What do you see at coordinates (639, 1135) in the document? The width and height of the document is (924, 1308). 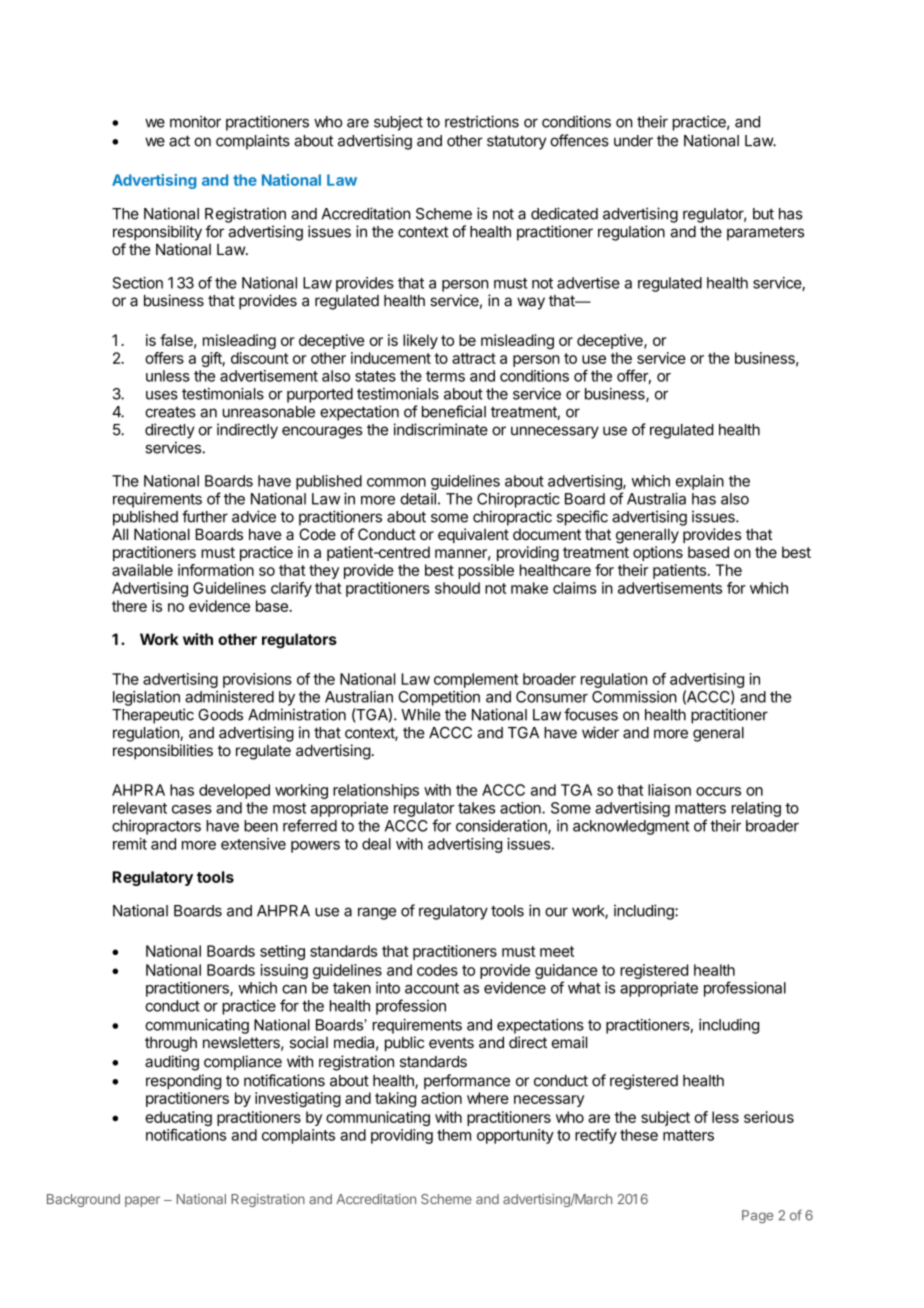 I see `these` at bounding box center [639, 1135].
